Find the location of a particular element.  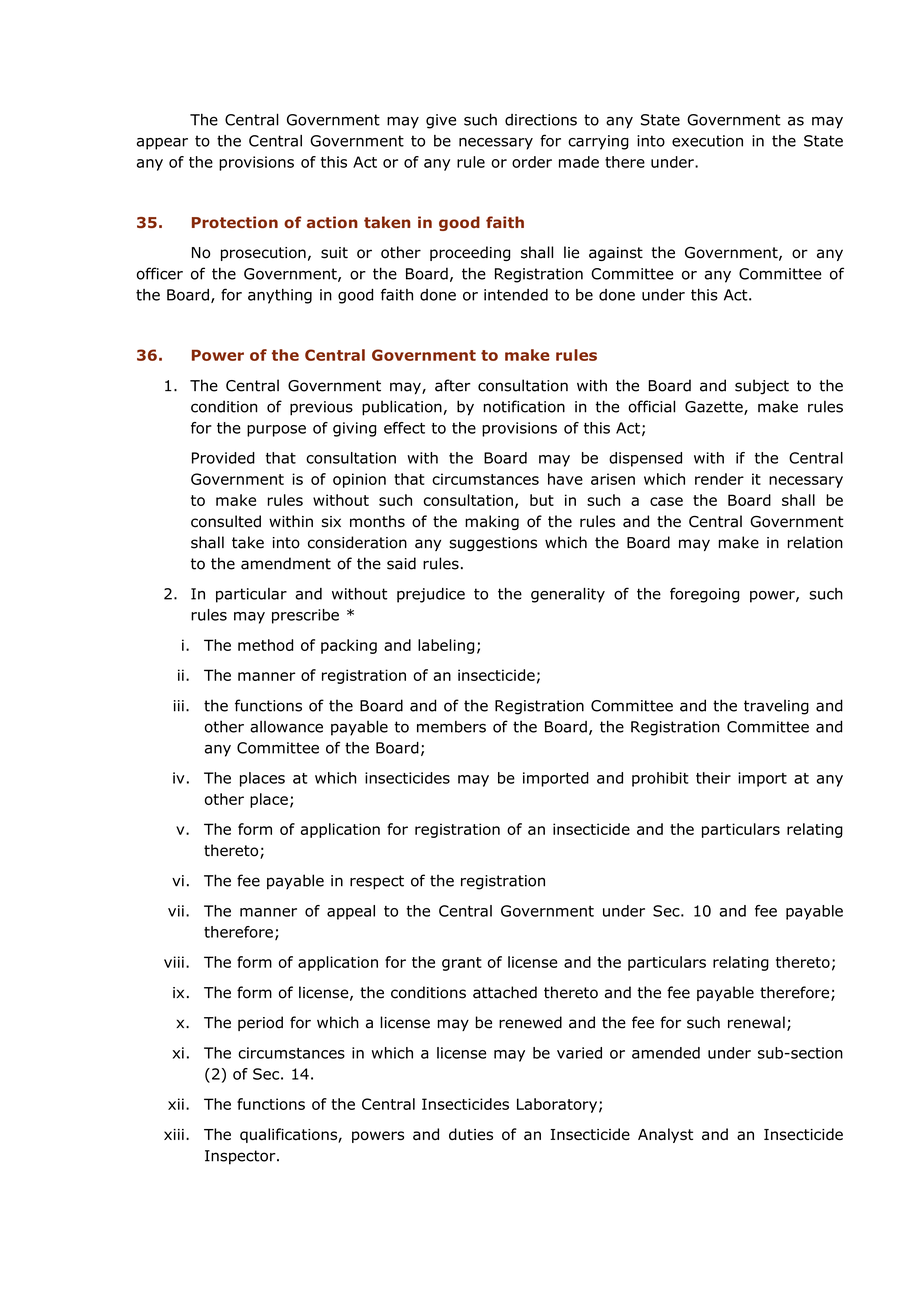

appear is located at coordinates (162, 144).
